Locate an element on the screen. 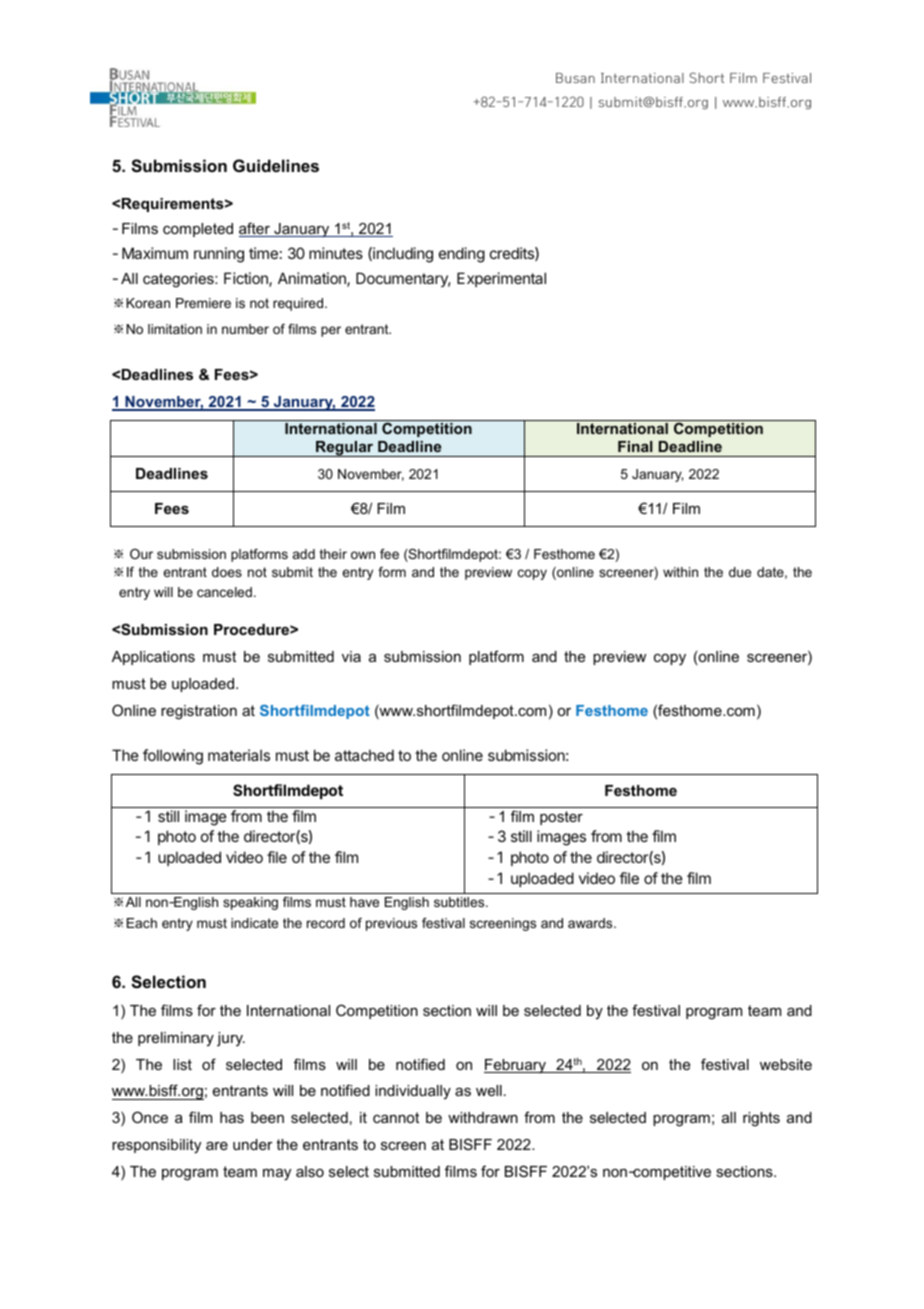  materials is located at coordinates (239, 755).
